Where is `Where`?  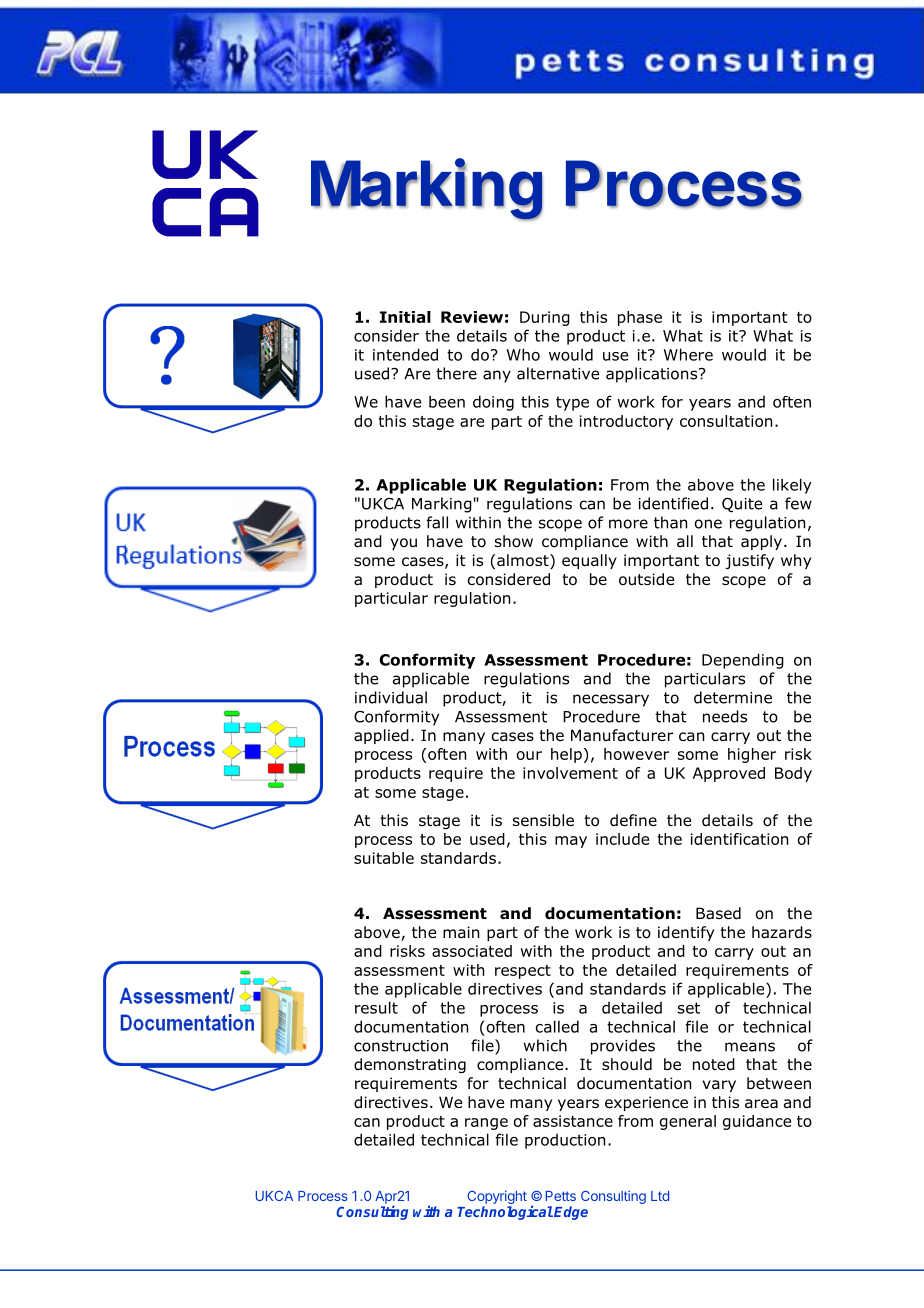 Where is located at coordinates (688, 354).
